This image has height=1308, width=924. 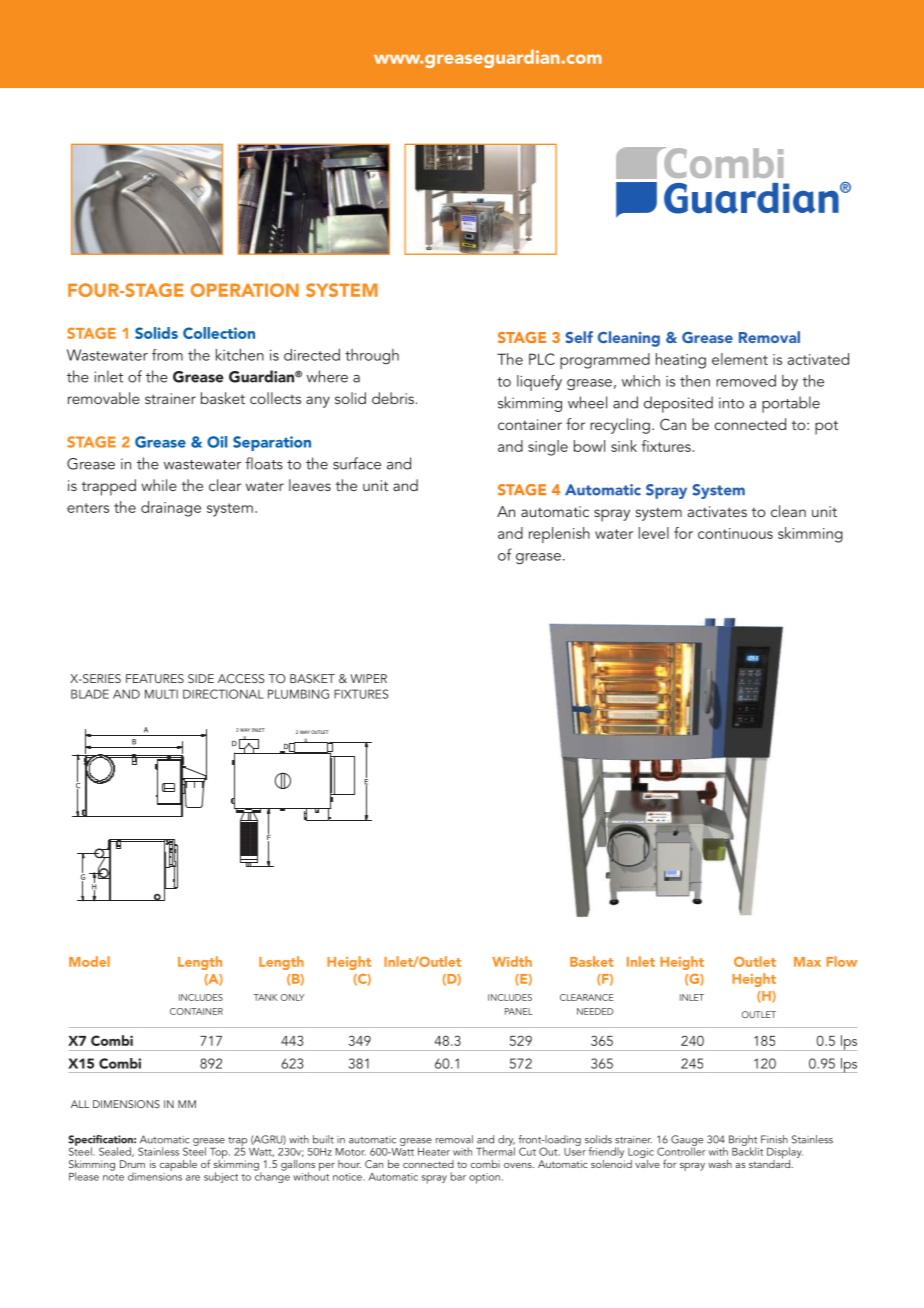 I want to click on replenish, so click(x=559, y=535).
